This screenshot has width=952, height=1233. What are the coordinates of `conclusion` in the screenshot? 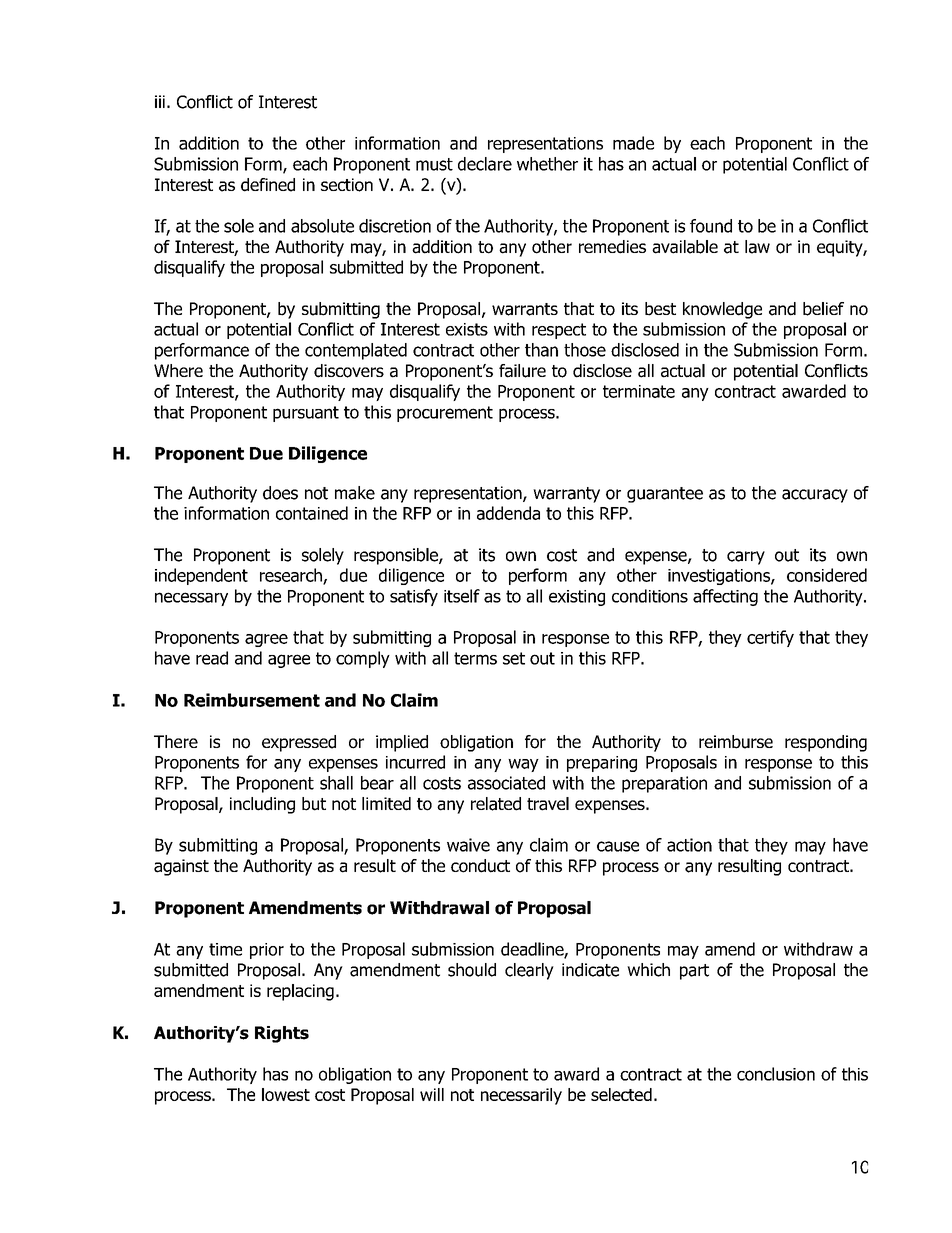 It's located at (776, 1074).
